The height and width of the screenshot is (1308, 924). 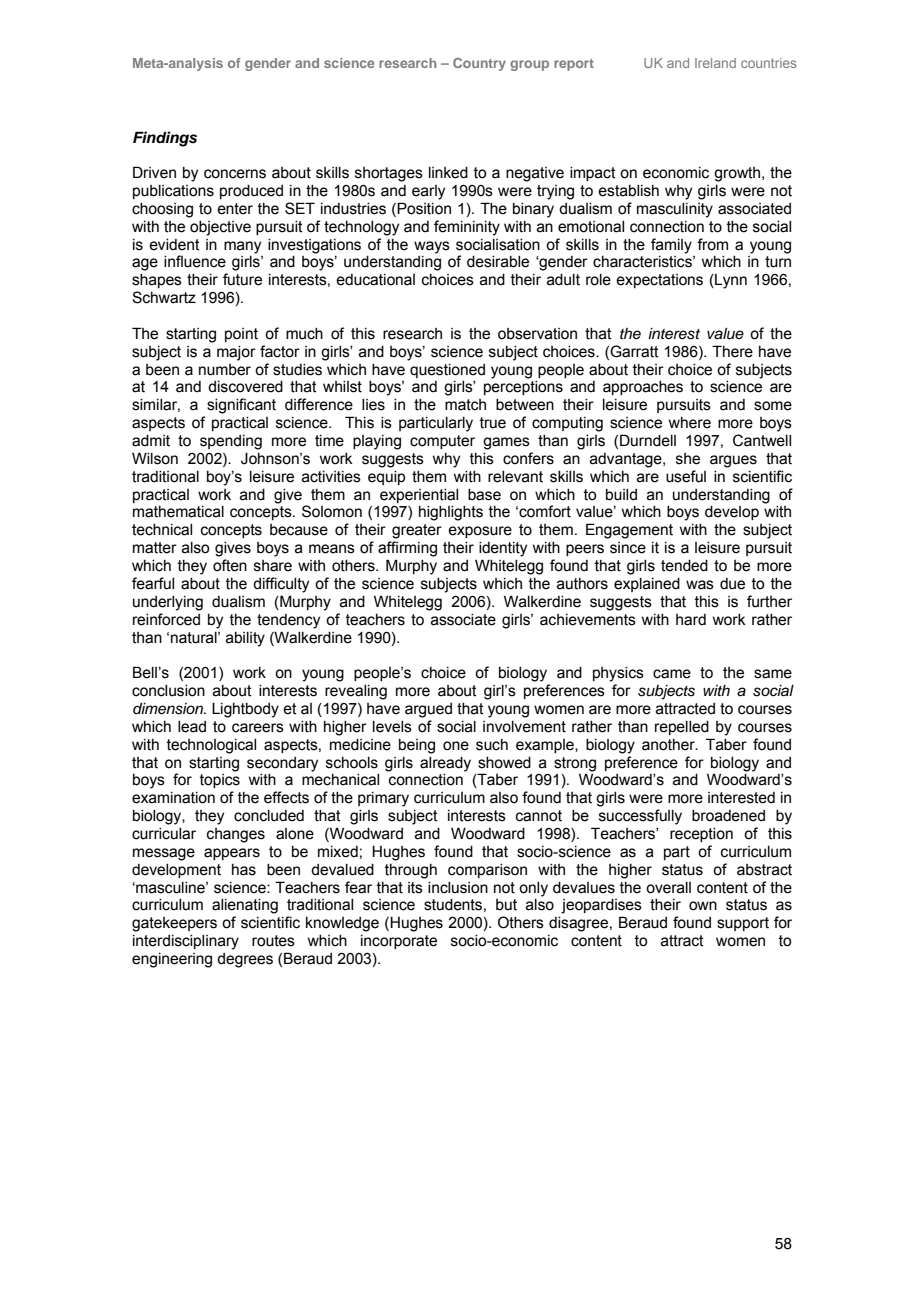 I want to click on future, so click(x=242, y=279).
